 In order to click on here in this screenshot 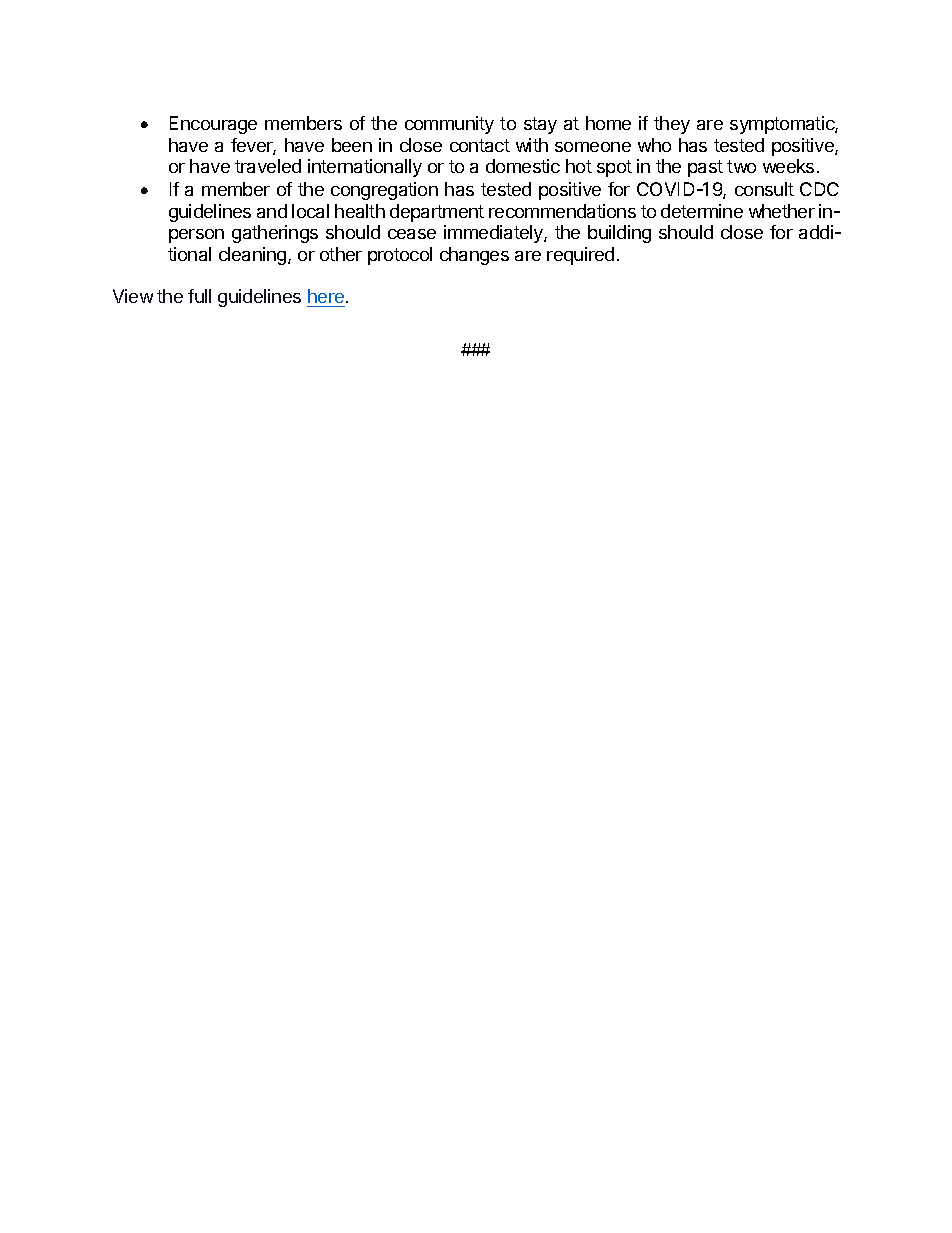, I will do `click(326, 298)`.
